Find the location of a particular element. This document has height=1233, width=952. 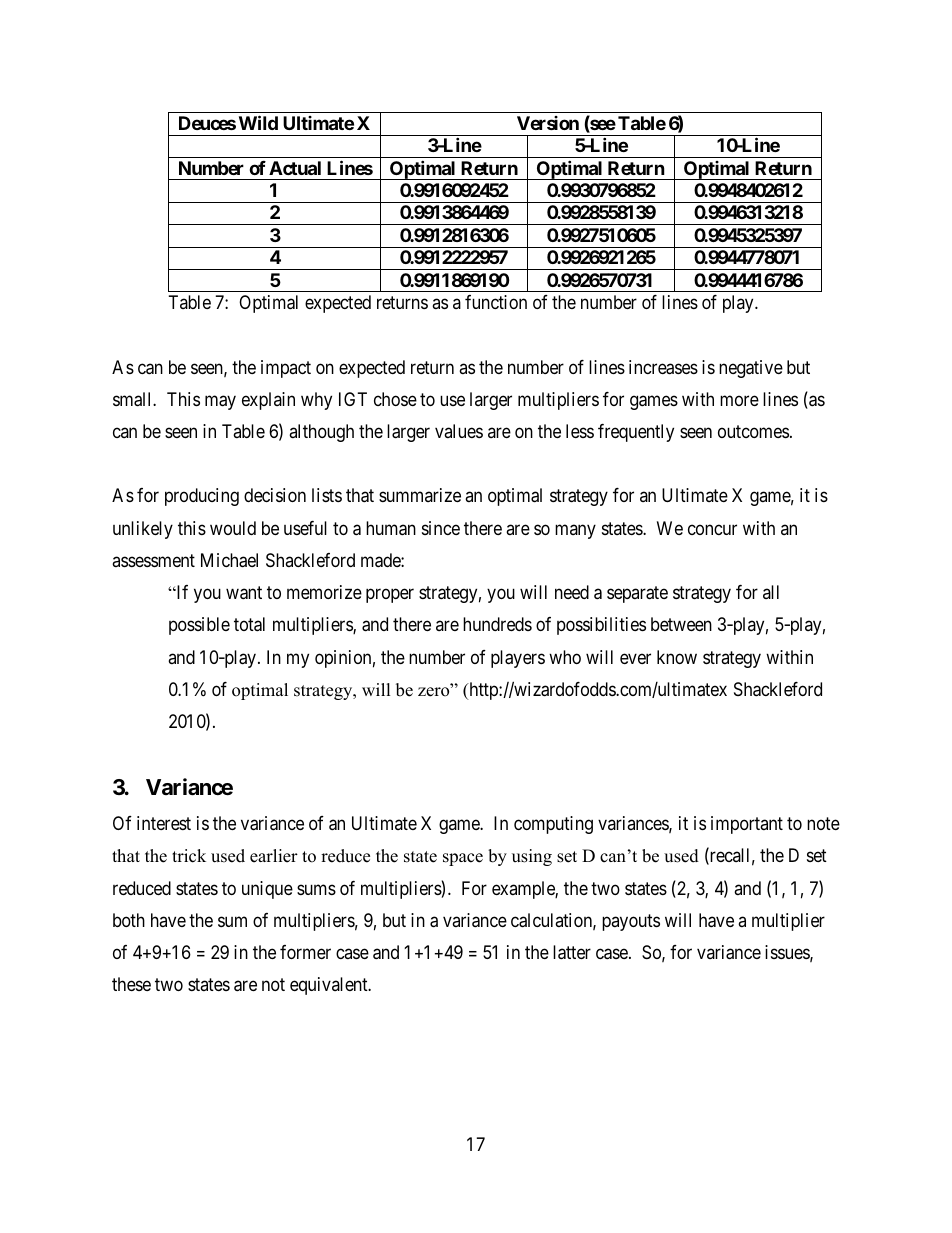

know is located at coordinates (677, 657).
